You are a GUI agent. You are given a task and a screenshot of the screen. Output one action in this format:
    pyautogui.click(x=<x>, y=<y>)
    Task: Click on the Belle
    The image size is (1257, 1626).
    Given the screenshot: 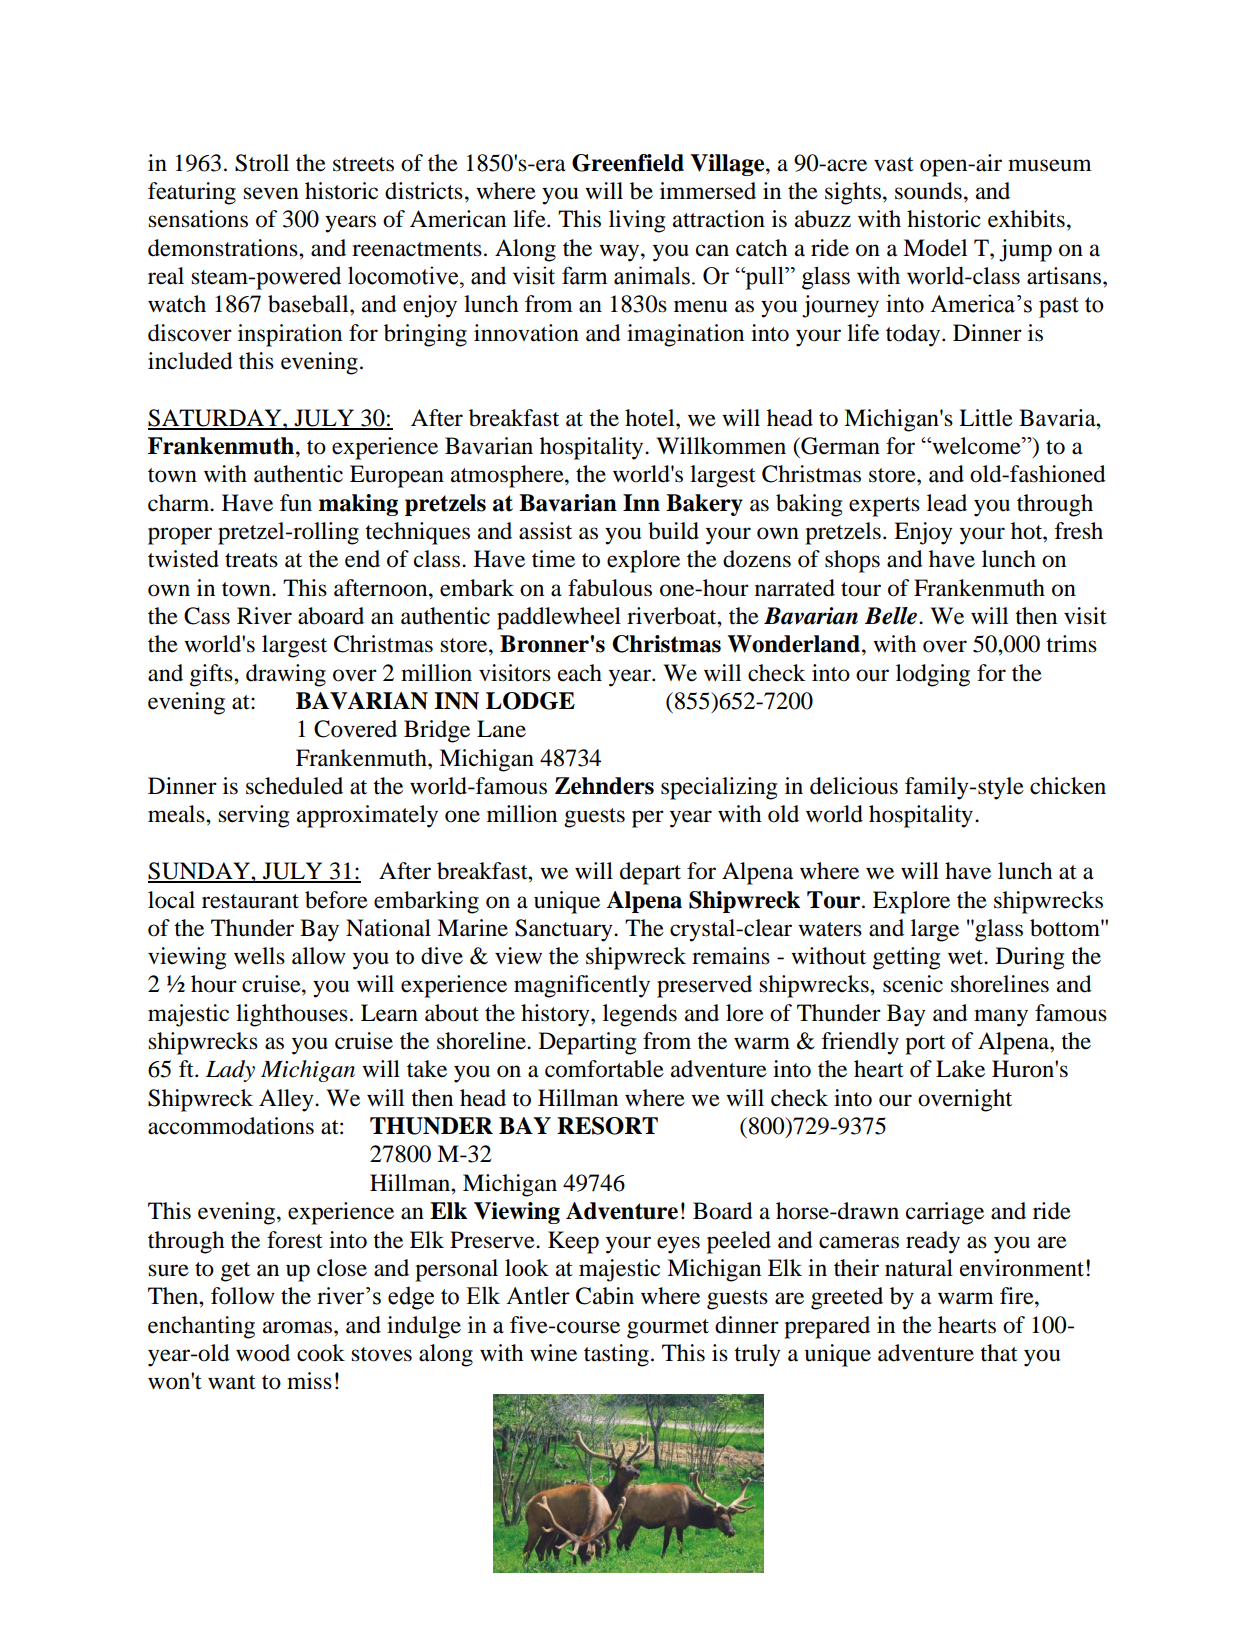 What is the action you would take?
    pyautogui.click(x=892, y=616)
